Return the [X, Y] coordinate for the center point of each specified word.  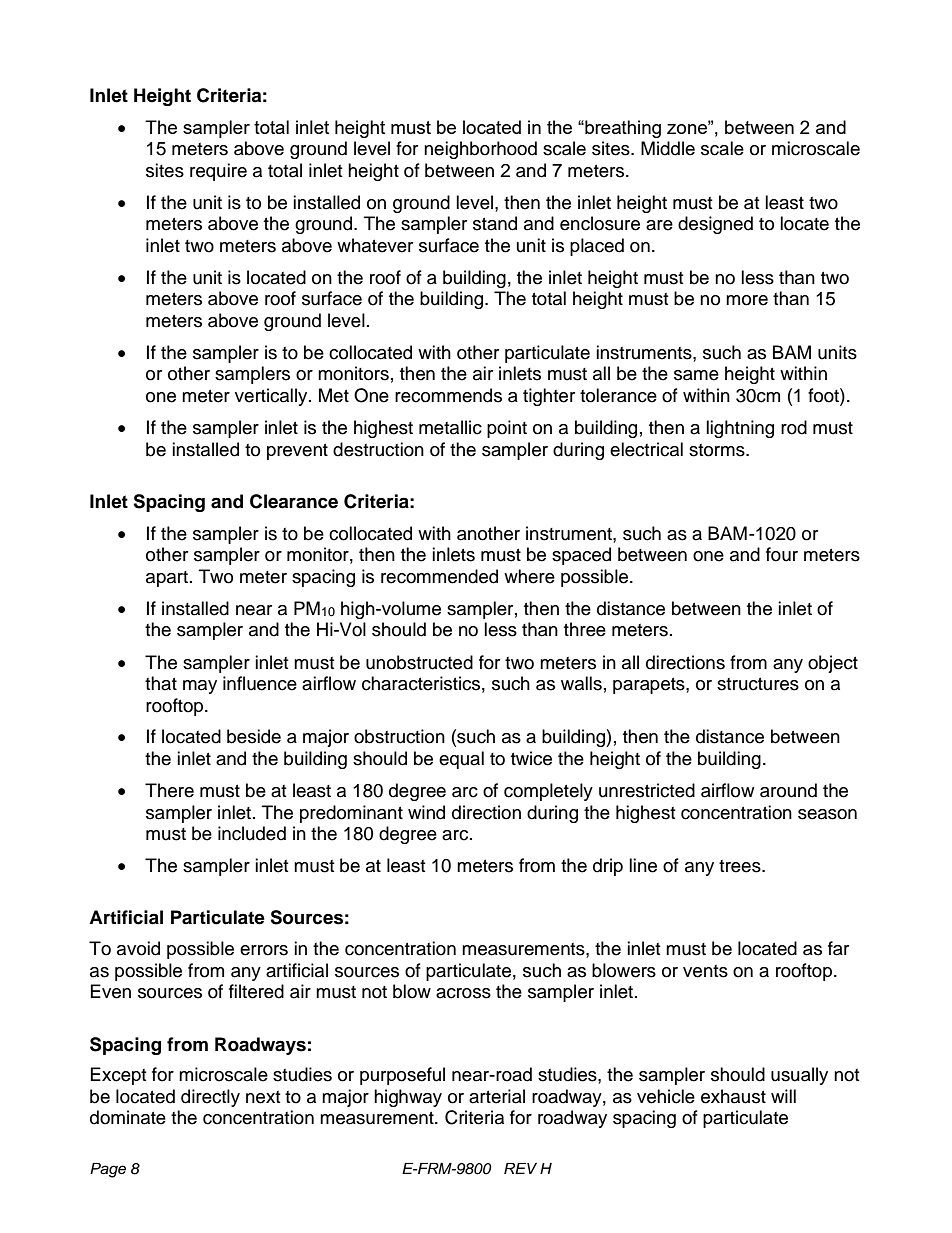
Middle [668, 148]
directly [210, 1098]
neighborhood [480, 150]
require [218, 172]
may [200, 687]
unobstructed [419, 662]
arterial [497, 1096]
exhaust [733, 1096]
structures [758, 684]
